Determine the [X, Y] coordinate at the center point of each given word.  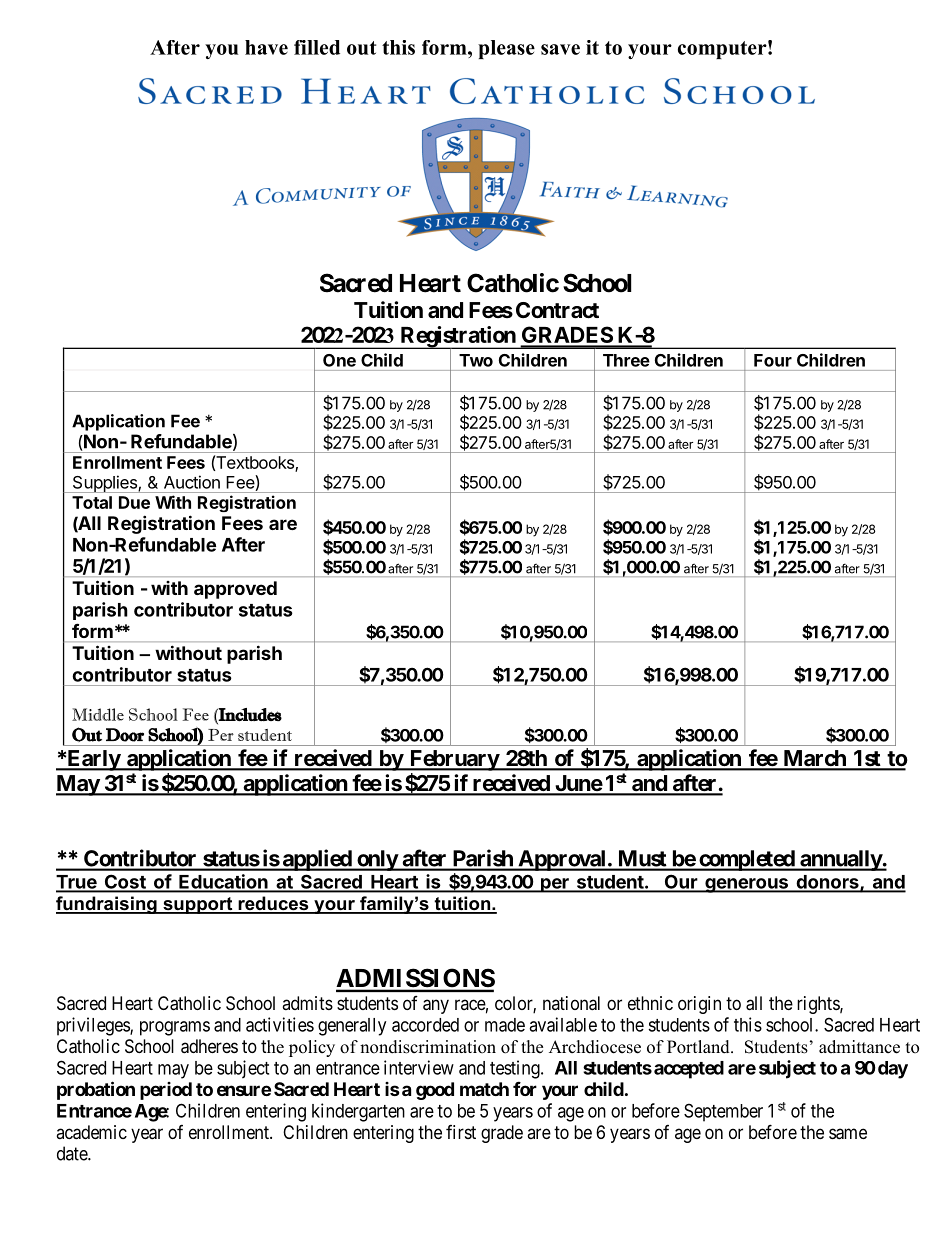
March [814, 759]
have [266, 47]
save [560, 49]
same [848, 1134]
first [461, 1132]
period [166, 1091]
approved [235, 590]
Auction [192, 482]
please [506, 49]
